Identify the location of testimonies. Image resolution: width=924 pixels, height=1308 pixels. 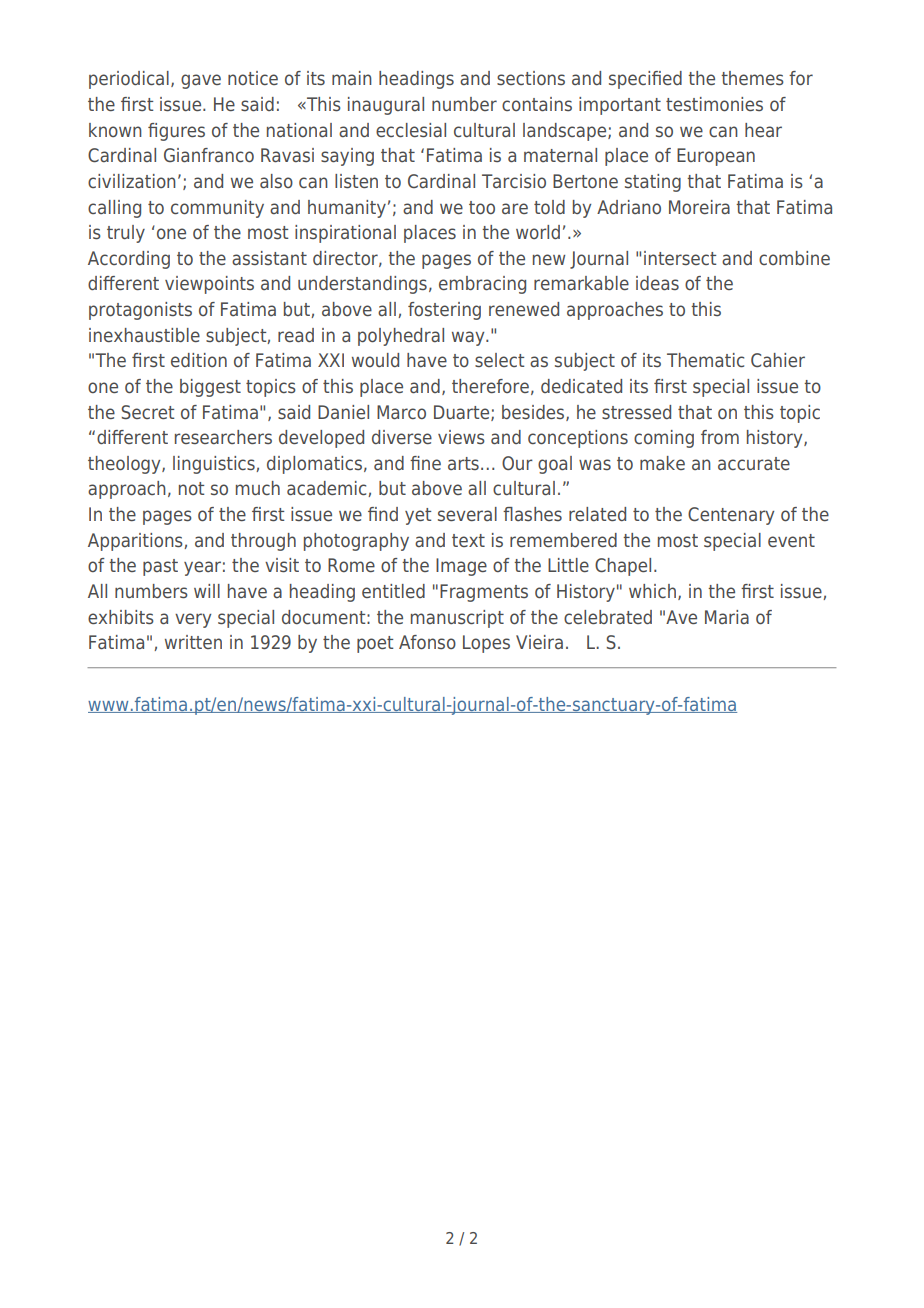
(714, 104).
